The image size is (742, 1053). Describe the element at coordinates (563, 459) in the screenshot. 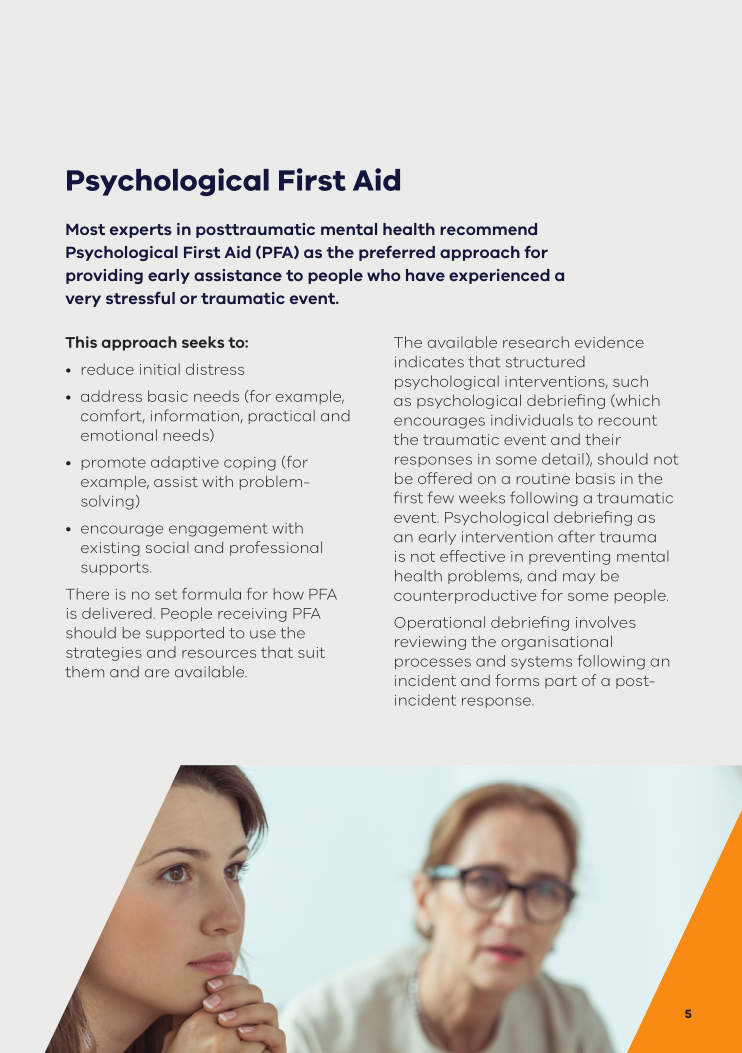

I see `detail` at that location.
